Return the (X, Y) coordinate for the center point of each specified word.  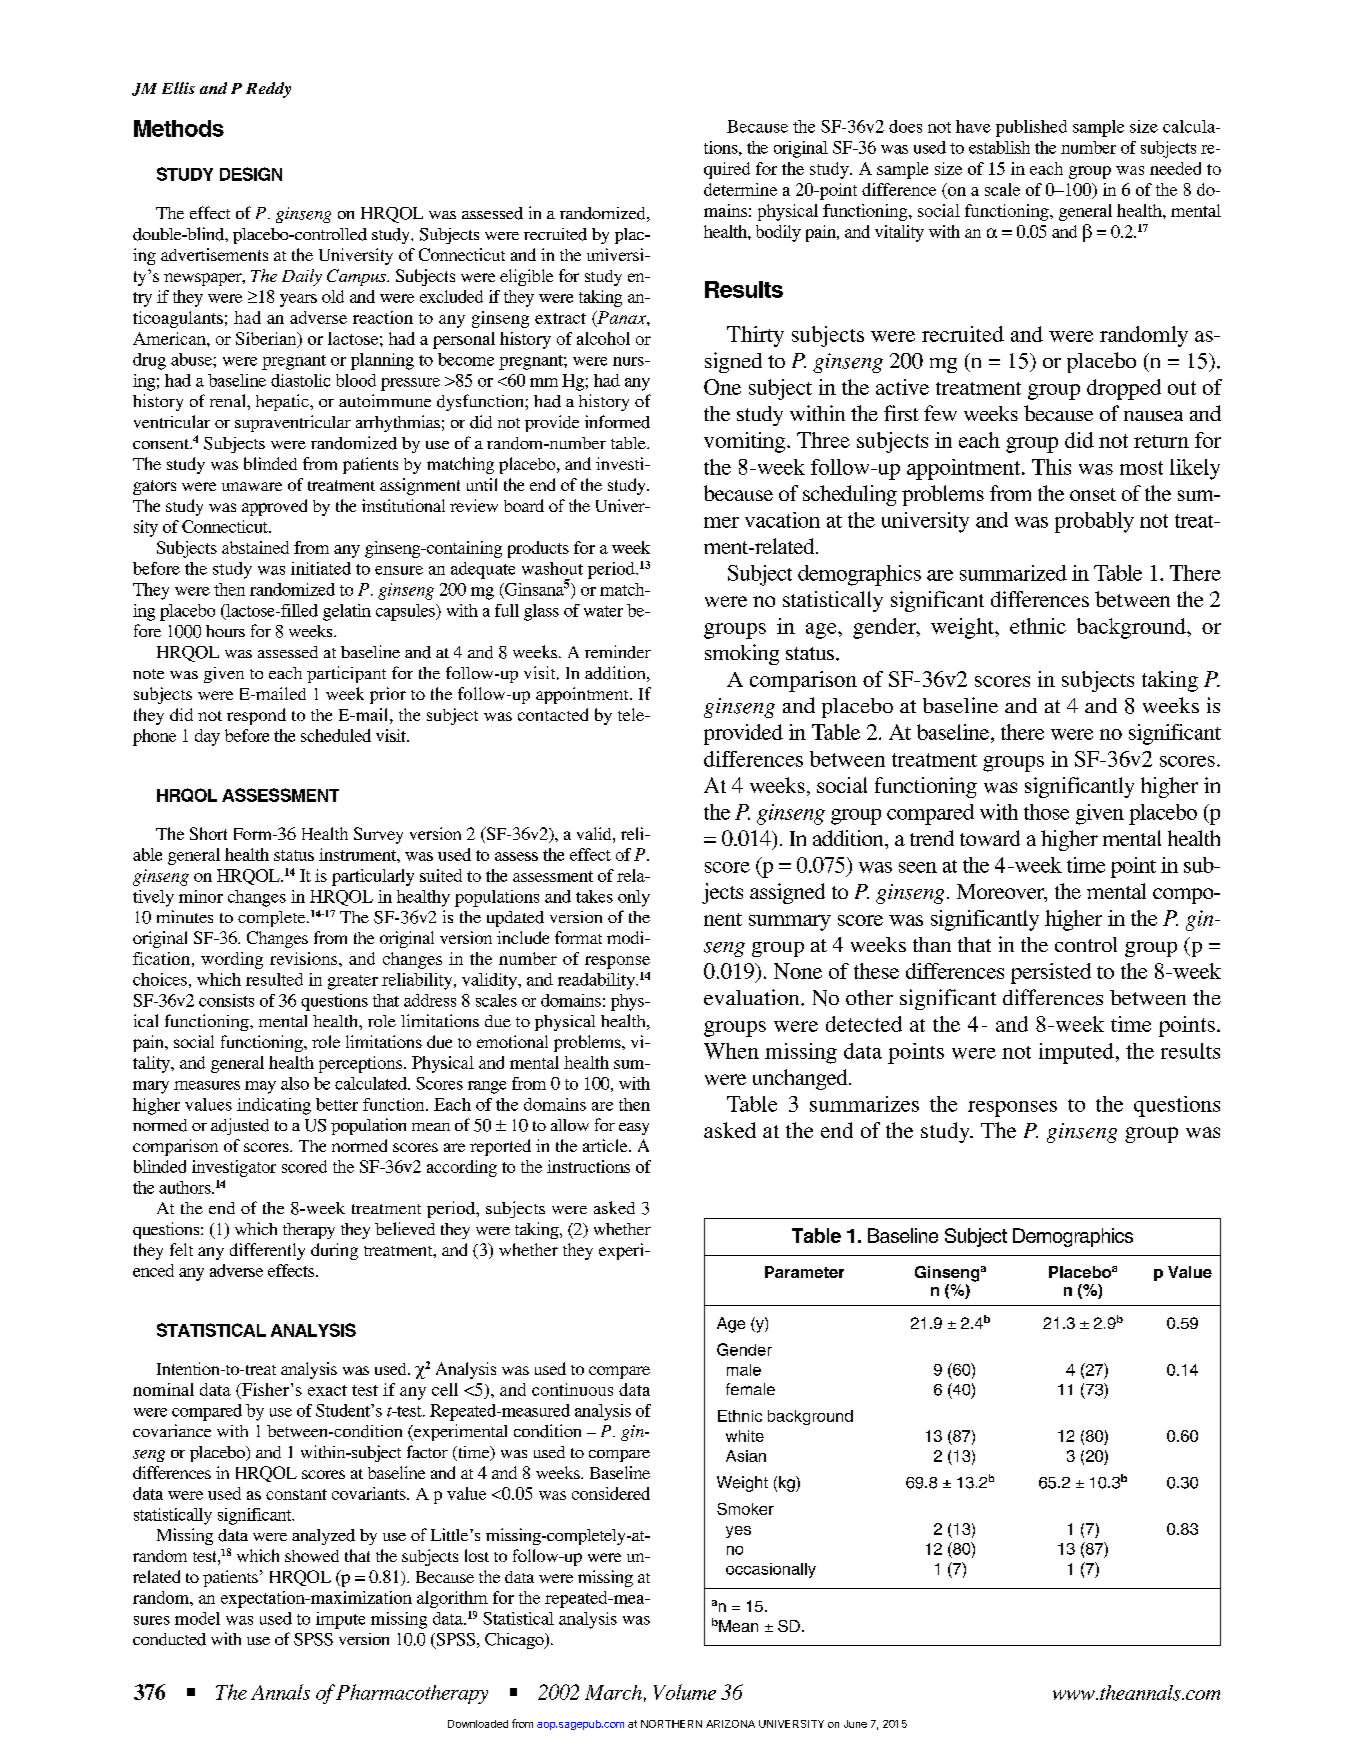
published (1031, 128)
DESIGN (251, 174)
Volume (685, 1692)
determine (740, 189)
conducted (169, 1639)
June (855, 1724)
